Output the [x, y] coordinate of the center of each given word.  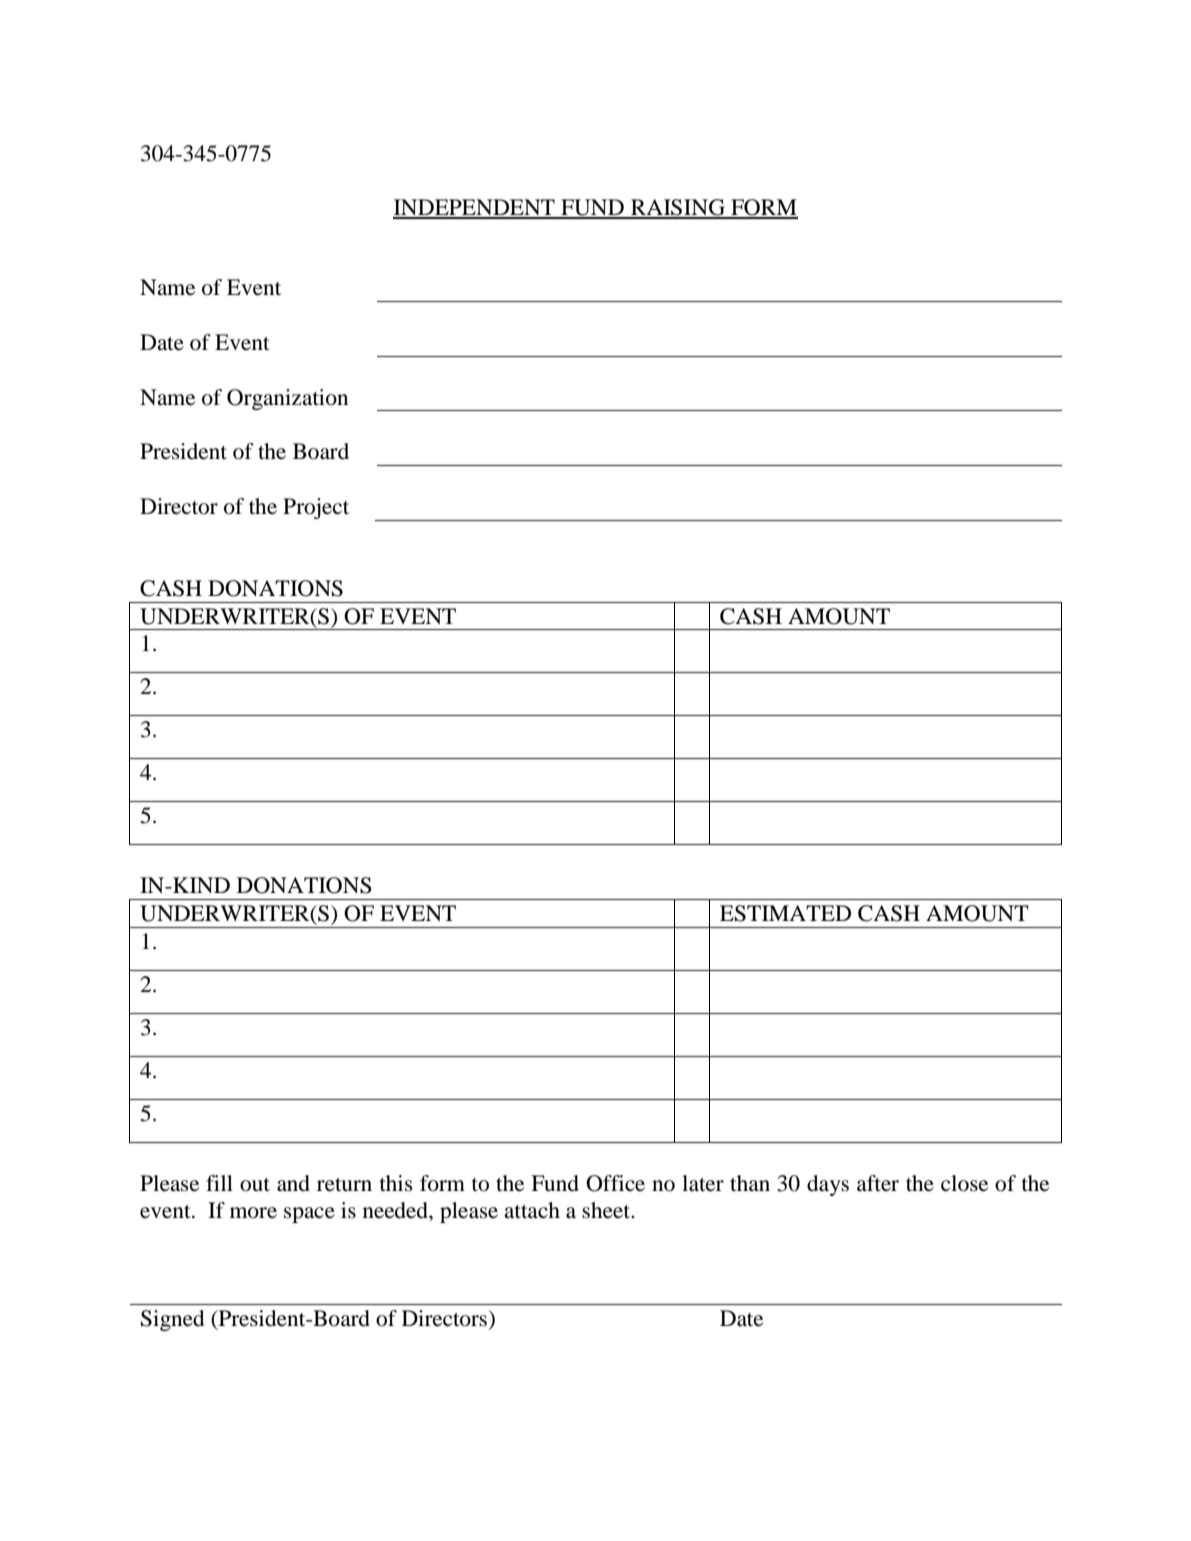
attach [532, 1210]
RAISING [678, 208]
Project [316, 508]
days [828, 1185]
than [750, 1183]
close [964, 1183]
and [293, 1183]
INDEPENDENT [475, 208]
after [878, 1183]
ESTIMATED [785, 913]
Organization [287, 399]
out [255, 1185]
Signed [173, 1320]
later [703, 1183]
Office [615, 1183]
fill [219, 1183]
